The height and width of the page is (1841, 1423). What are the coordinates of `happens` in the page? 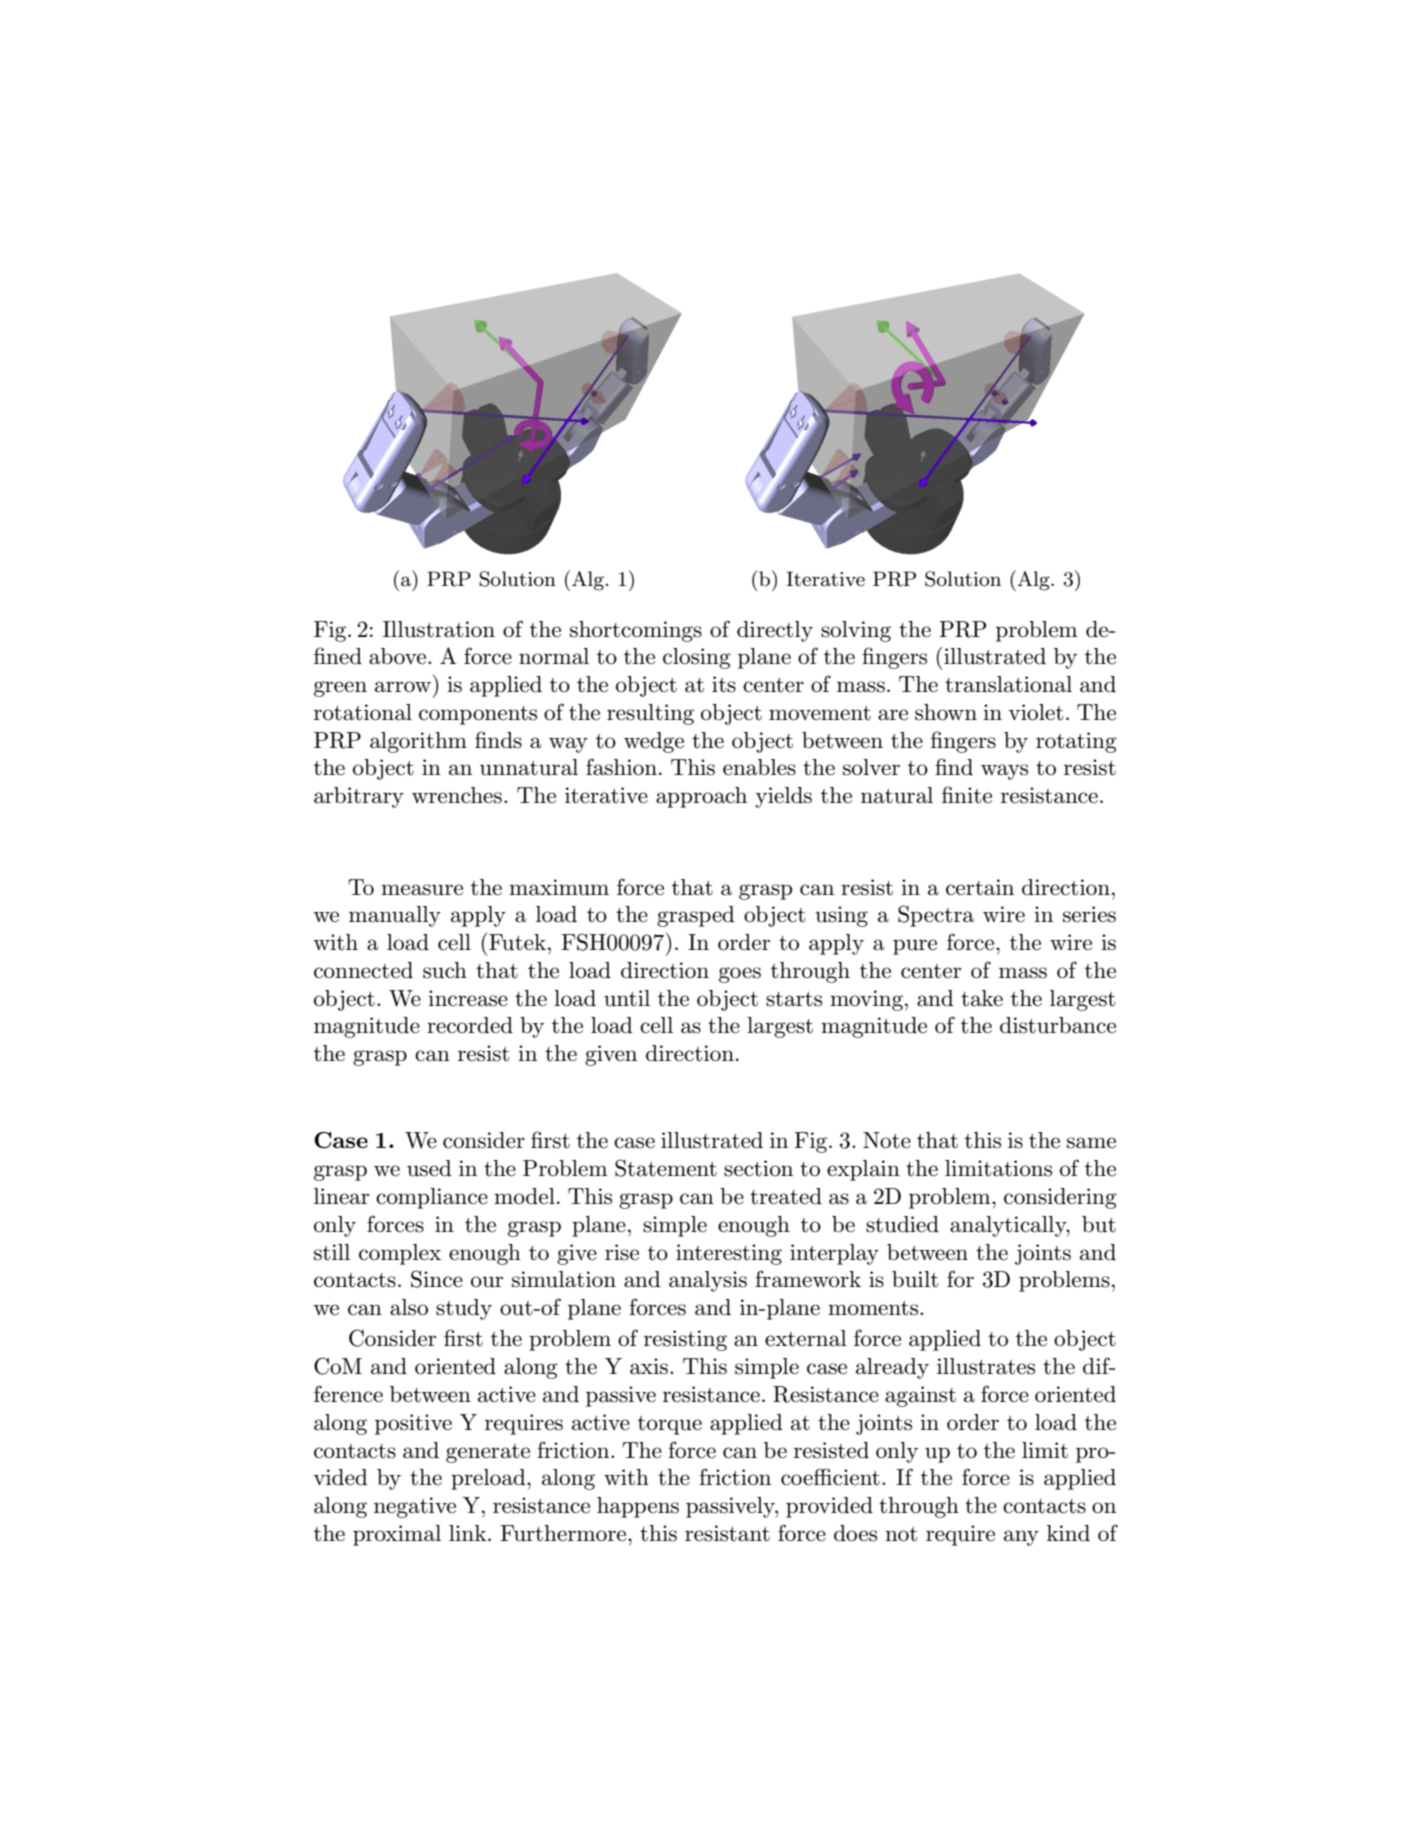 It's located at (638, 1507).
